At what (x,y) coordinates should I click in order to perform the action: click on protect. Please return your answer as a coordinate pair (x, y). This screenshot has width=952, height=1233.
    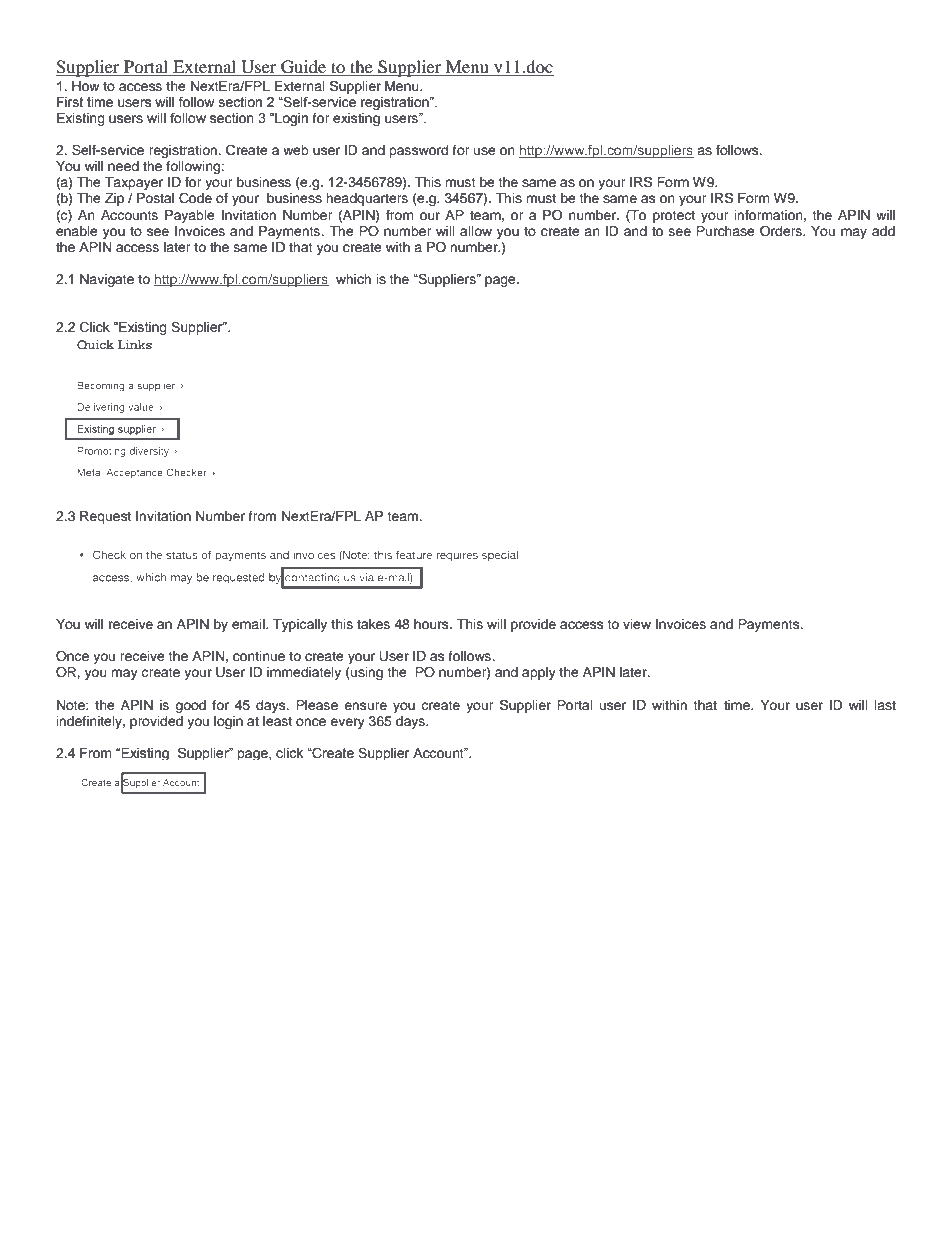
    Looking at the image, I should click on (674, 217).
